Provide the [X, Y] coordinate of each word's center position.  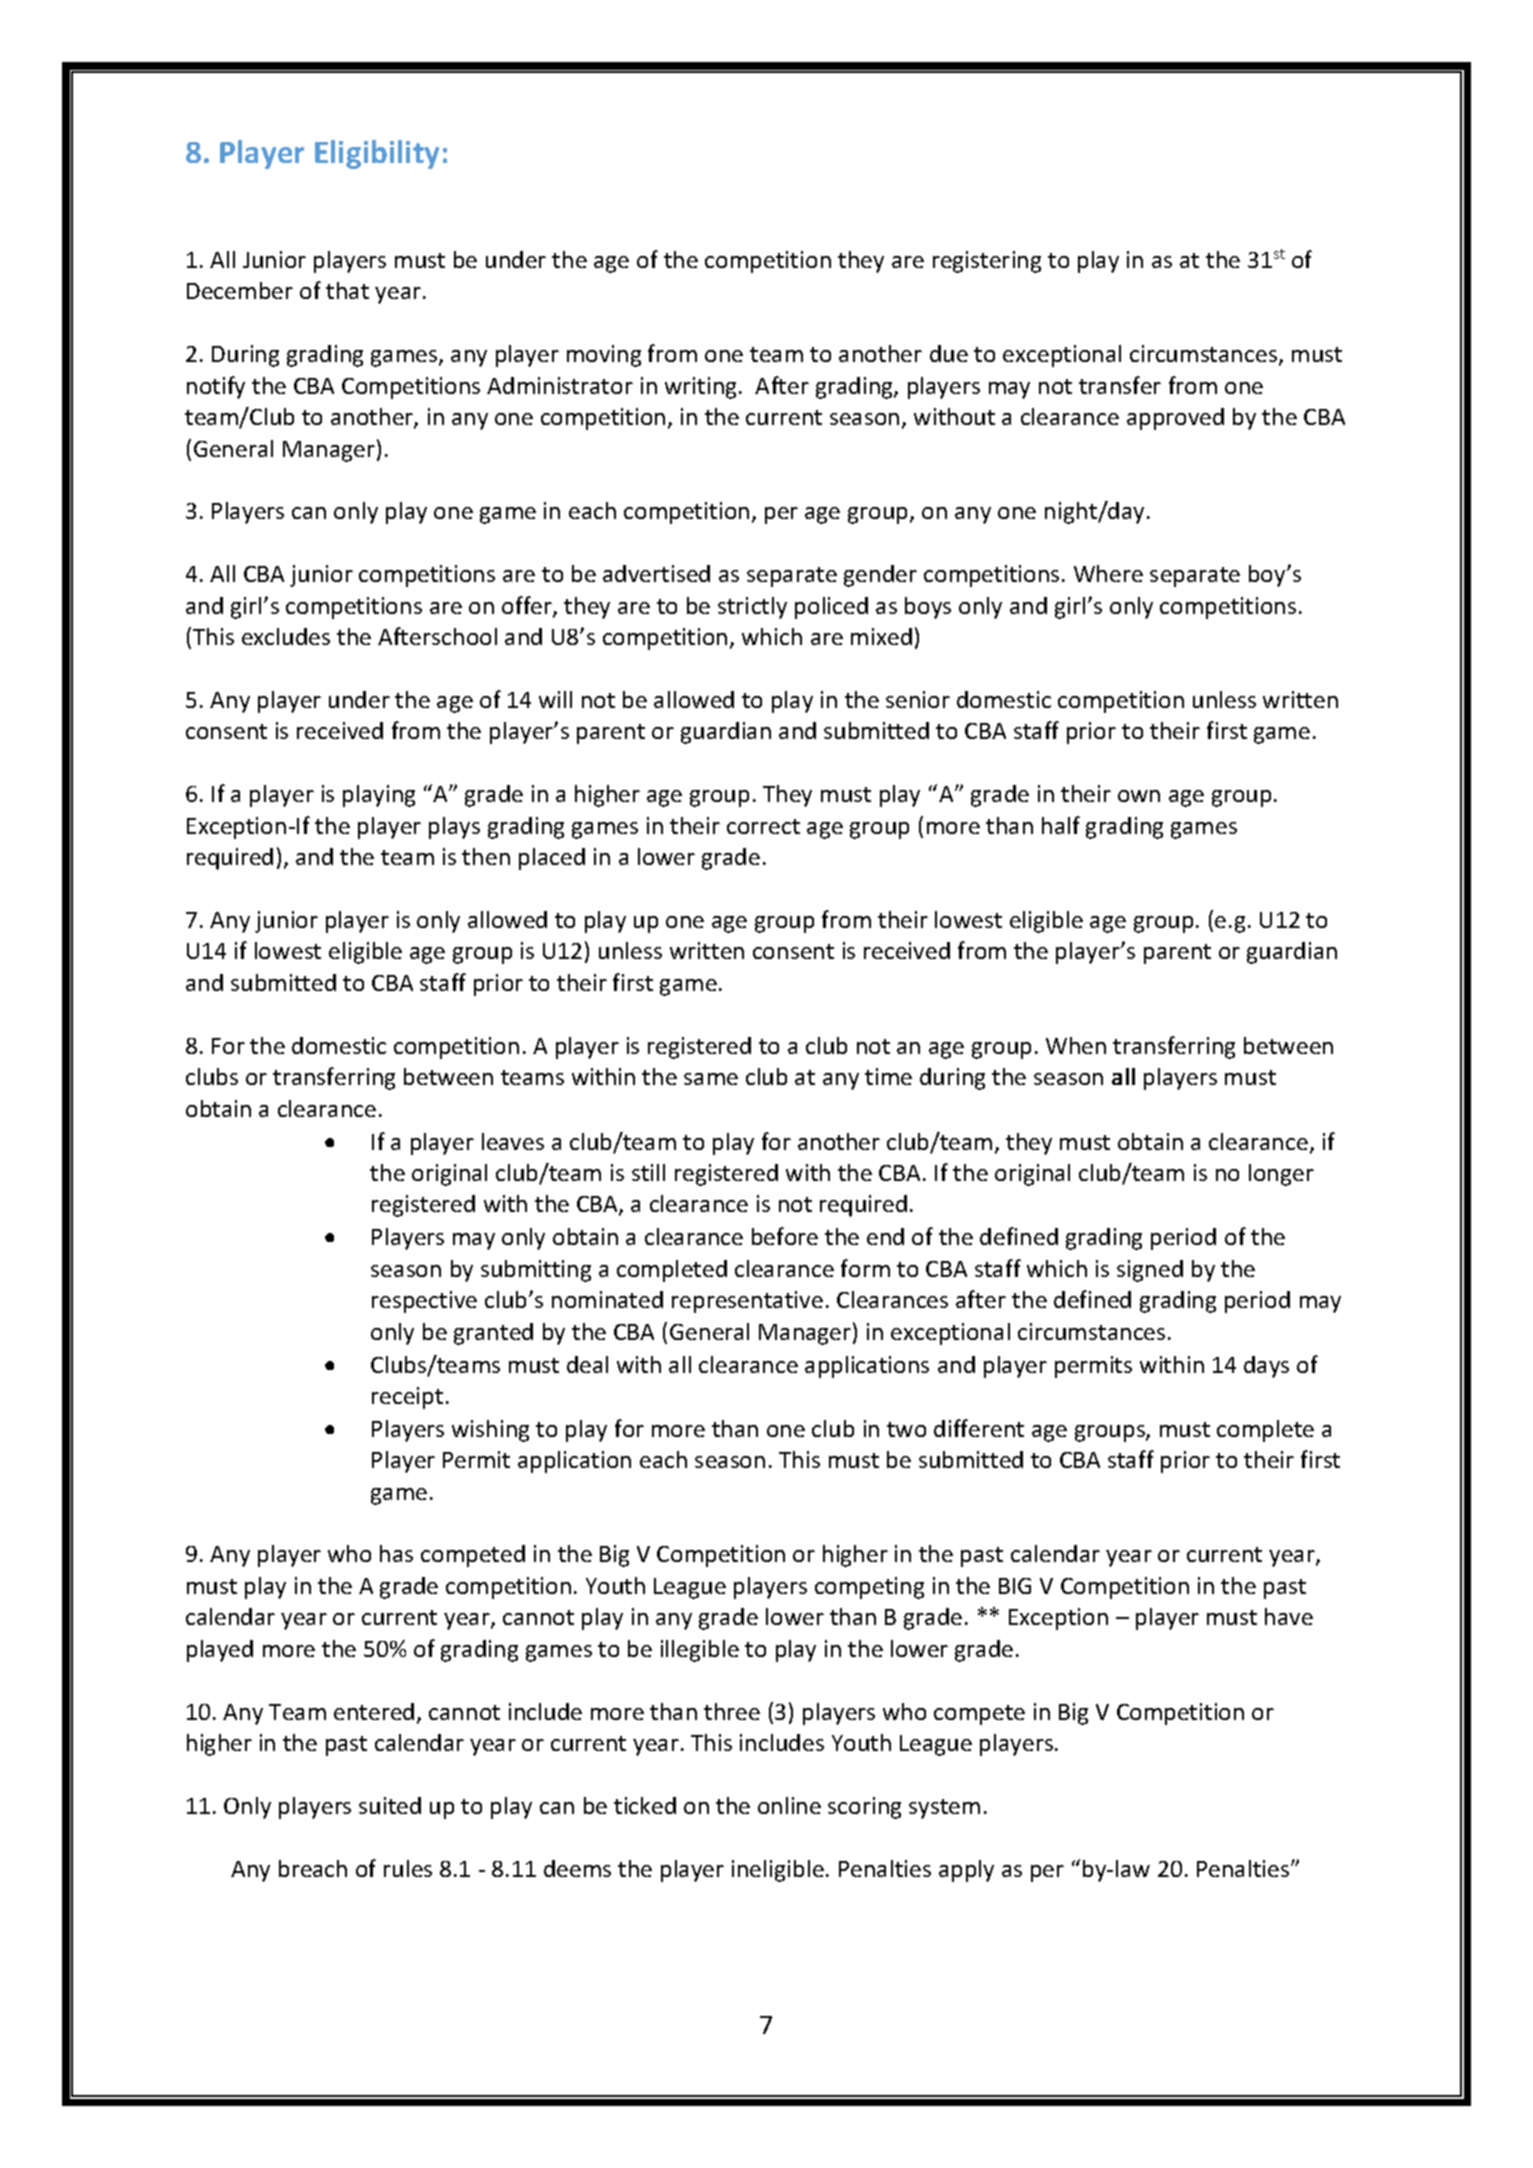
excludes [286, 636]
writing [700, 388]
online [789, 1805]
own [1139, 796]
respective [424, 1302]
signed [1150, 1271]
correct [763, 826]
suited [390, 1805]
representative [747, 1302]
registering [987, 262]
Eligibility [377, 154]
